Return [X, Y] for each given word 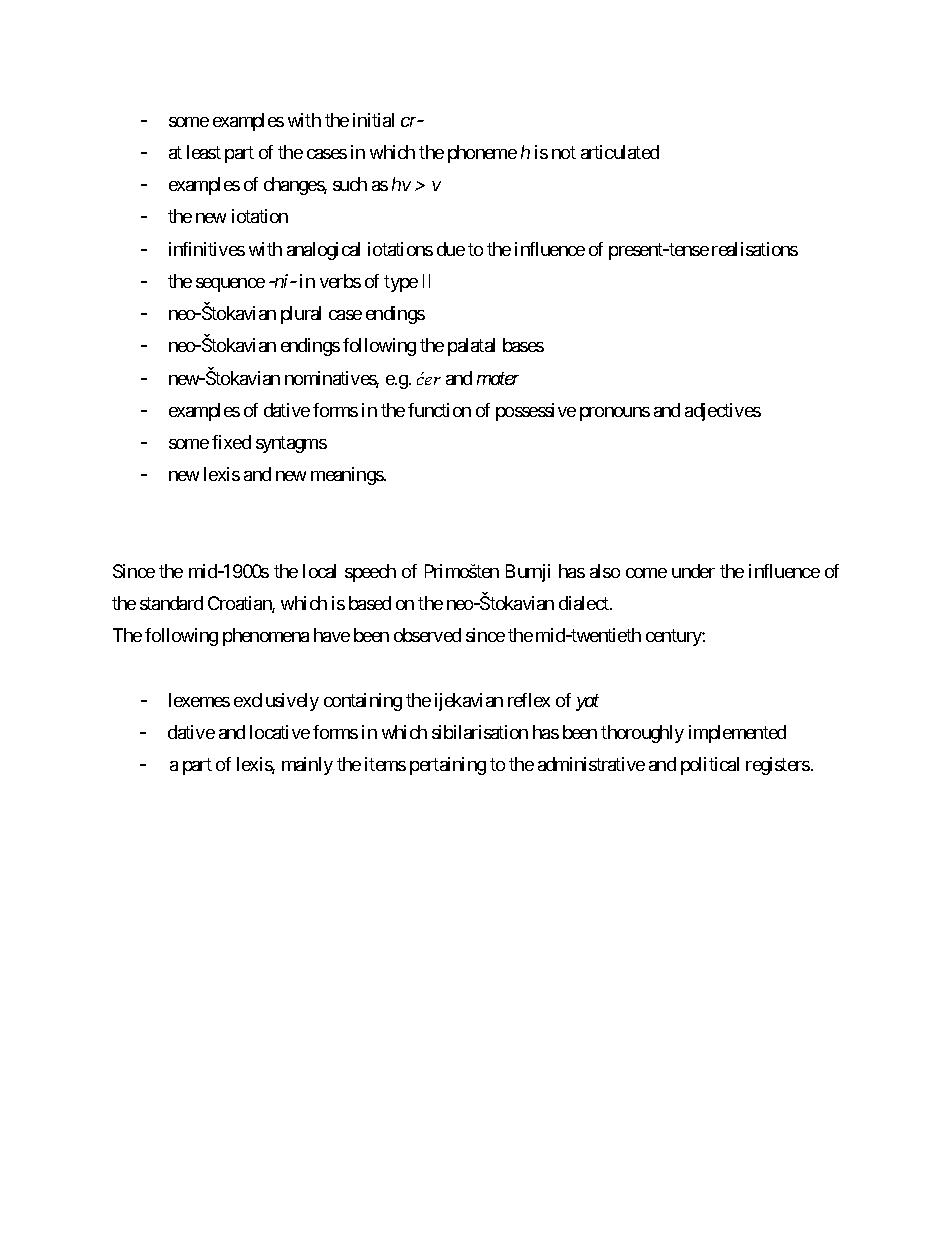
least [204, 152]
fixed [231, 442]
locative [280, 732]
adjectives [723, 412]
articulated [620, 152]
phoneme [482, 154]
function [439, 410]
